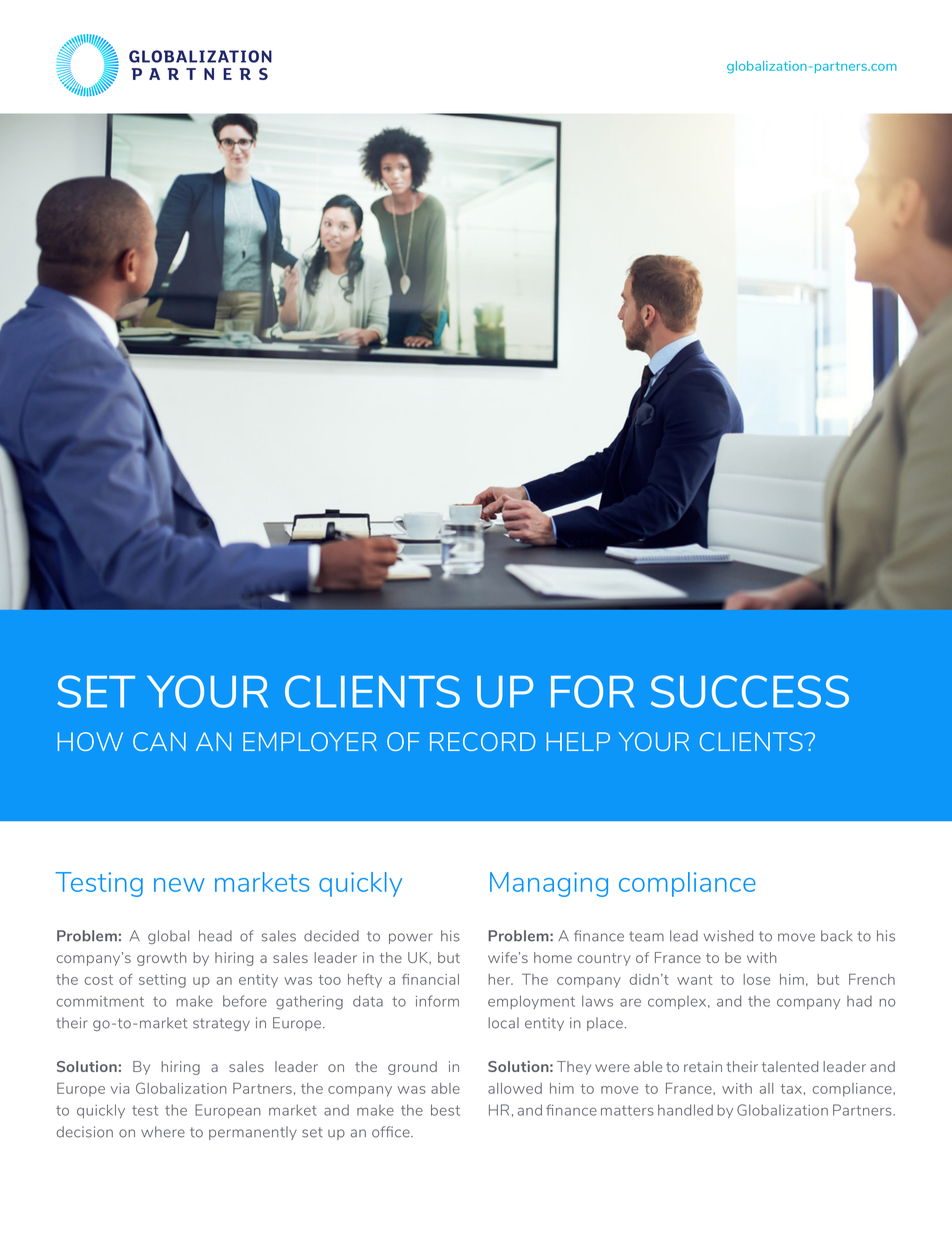 The width and height of the screenshot is (952, 1233). Describe the element at coordinates (482, 741) in the screenshot. I see `RECORD` at that location.
